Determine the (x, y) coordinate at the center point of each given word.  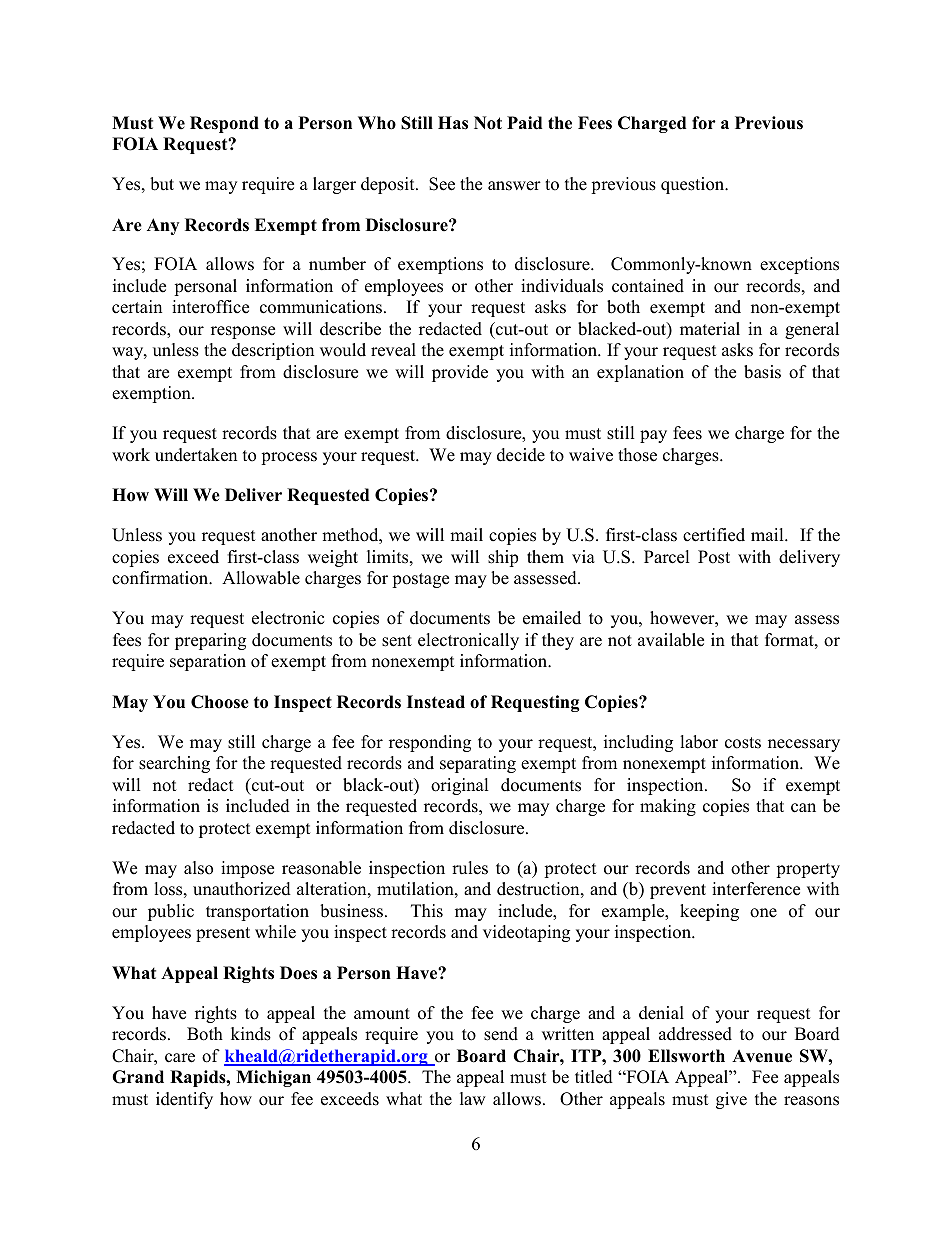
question (694, 185)
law (473, 1098)
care (180, 1058)
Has (453, 123)
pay (653, 436)
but (162, 184)
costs (743, 743)
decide (521, 455)
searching (174, 764)
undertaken (196, 455)
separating (478, 764)
